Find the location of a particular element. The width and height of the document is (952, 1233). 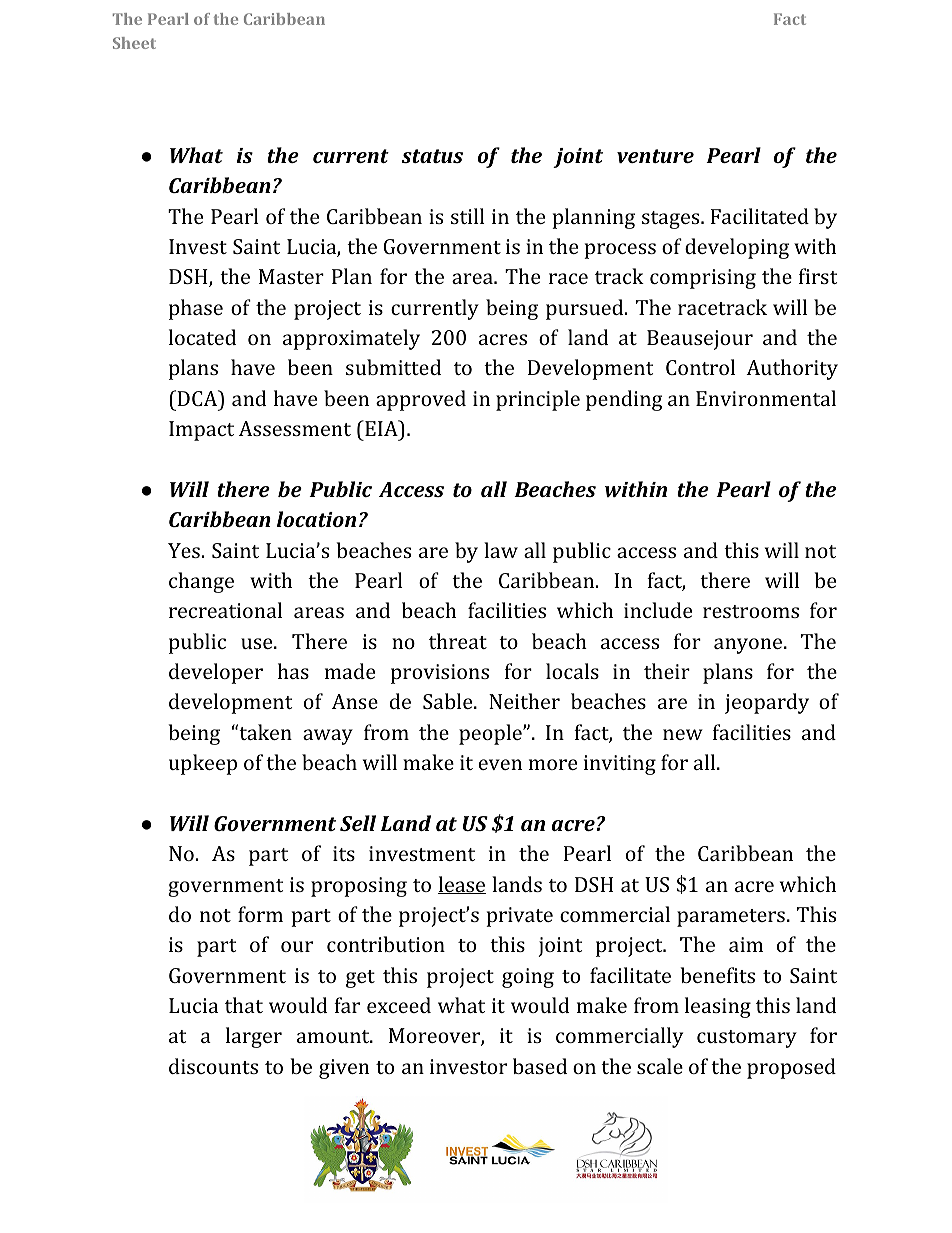

discounts is located at coordinates (213, 1066).
